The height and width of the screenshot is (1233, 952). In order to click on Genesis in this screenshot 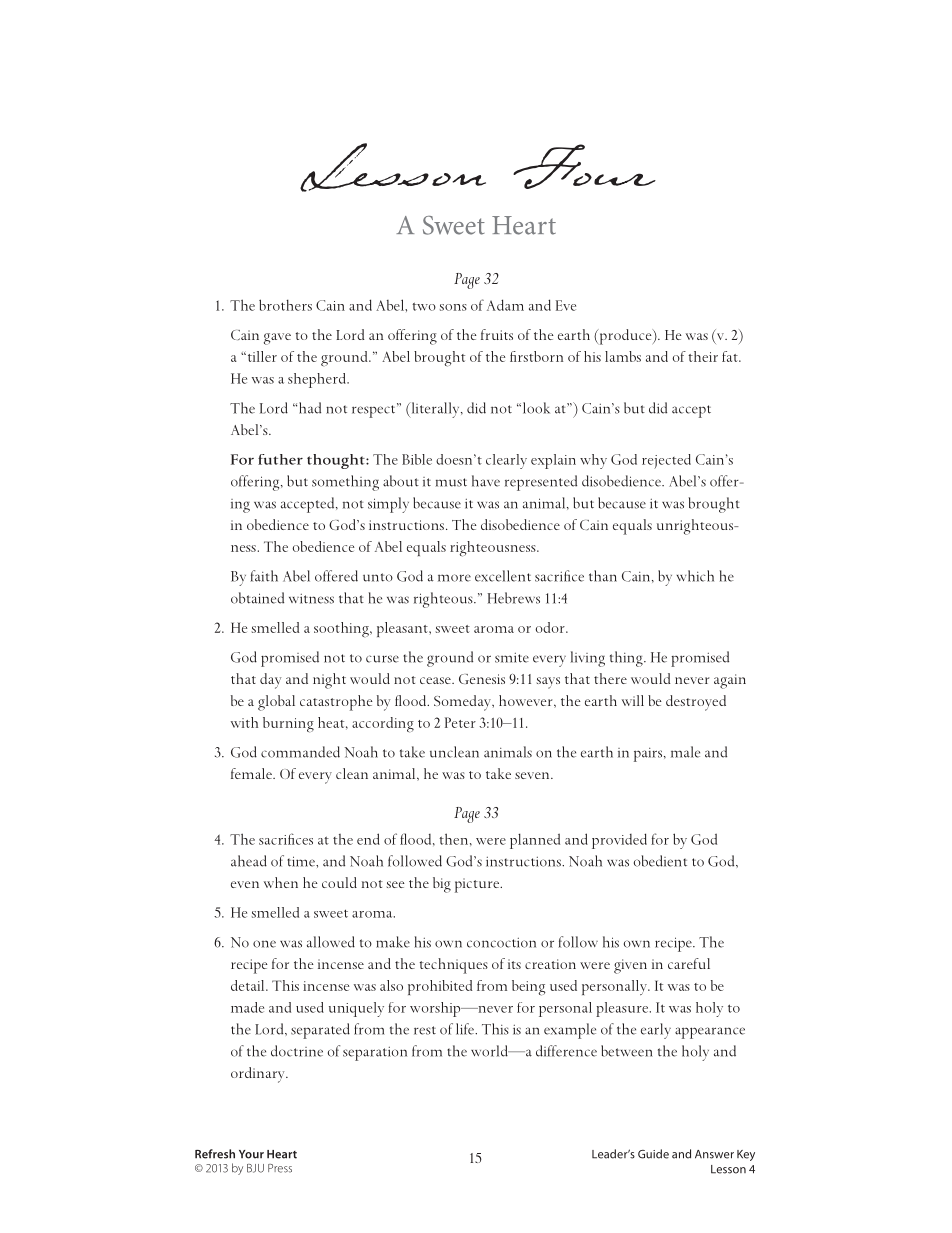, I will do `click(482, 679)`.
